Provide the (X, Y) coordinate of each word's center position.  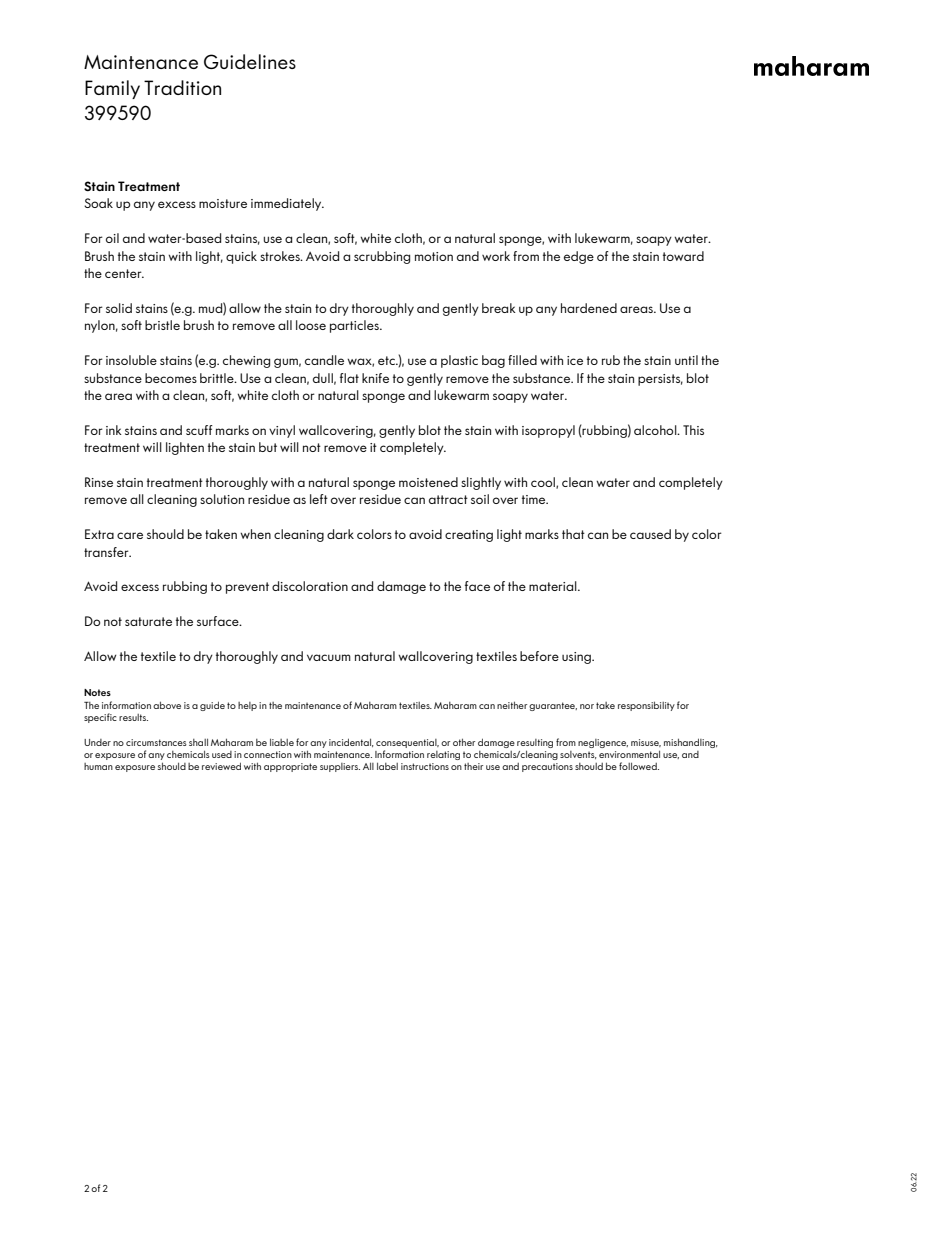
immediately (287, 204)
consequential (407, 743)
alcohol (656, 430)
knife (375, 378)
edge (579, 257)
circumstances (156, 742)
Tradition (182, 87)
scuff (199, 430)
